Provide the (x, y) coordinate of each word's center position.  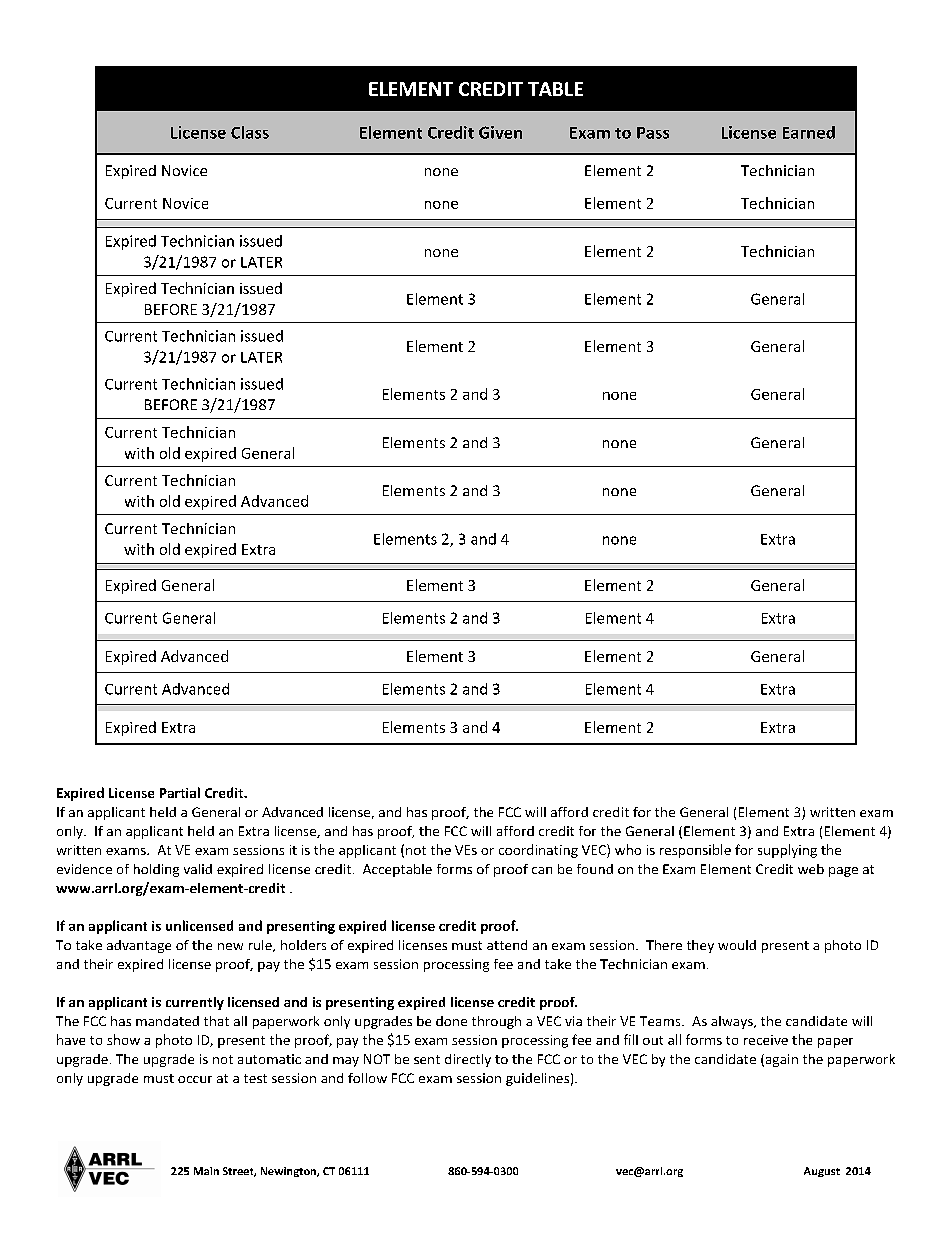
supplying (787, 851)
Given (500, 132)
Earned (809, 132)
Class (250, 132)
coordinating (538, 851)
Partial (180, 792)
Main (206, 1171)
